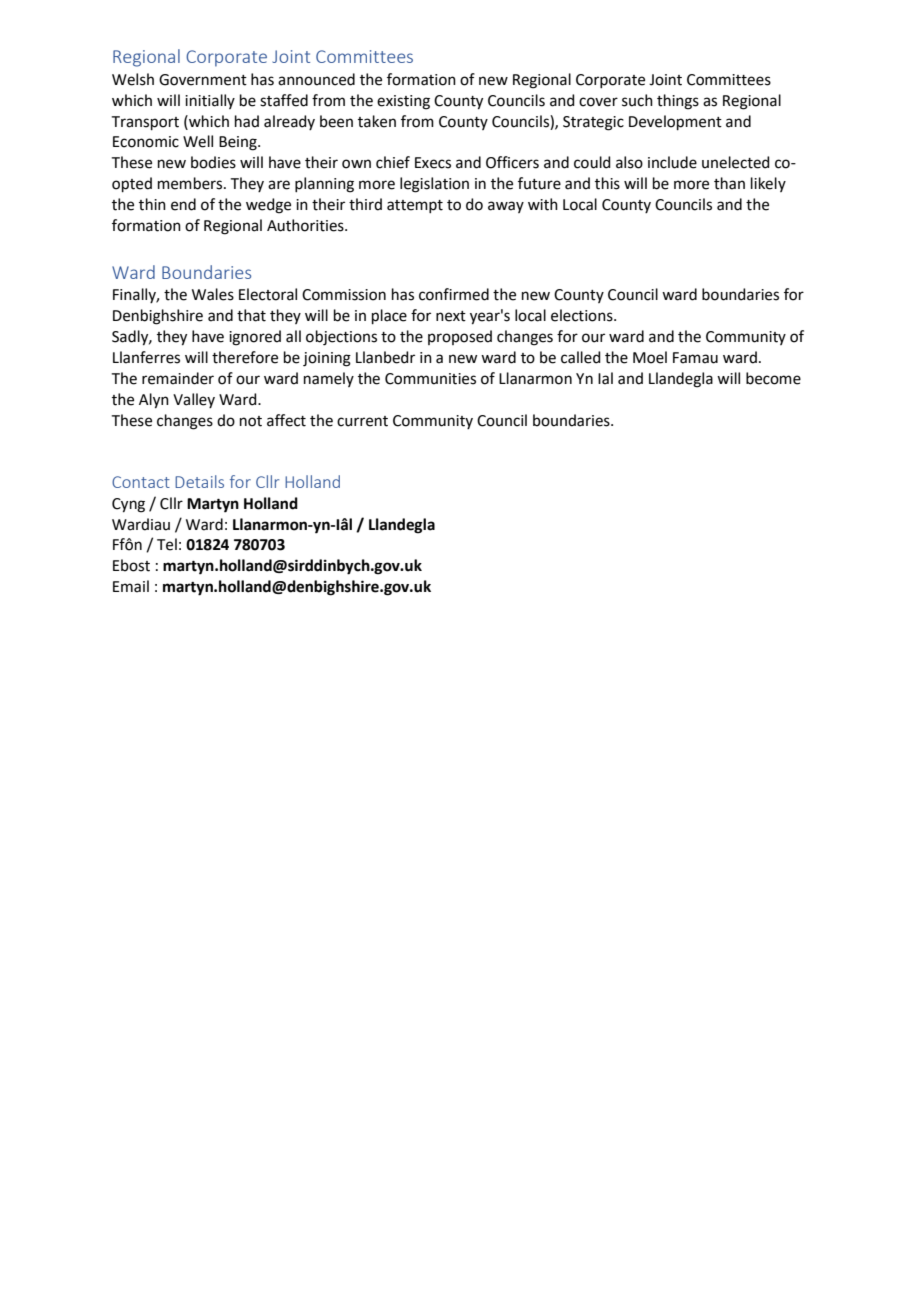 The image size is (924, 1308). I want to click on existing, so click(403, 102).
